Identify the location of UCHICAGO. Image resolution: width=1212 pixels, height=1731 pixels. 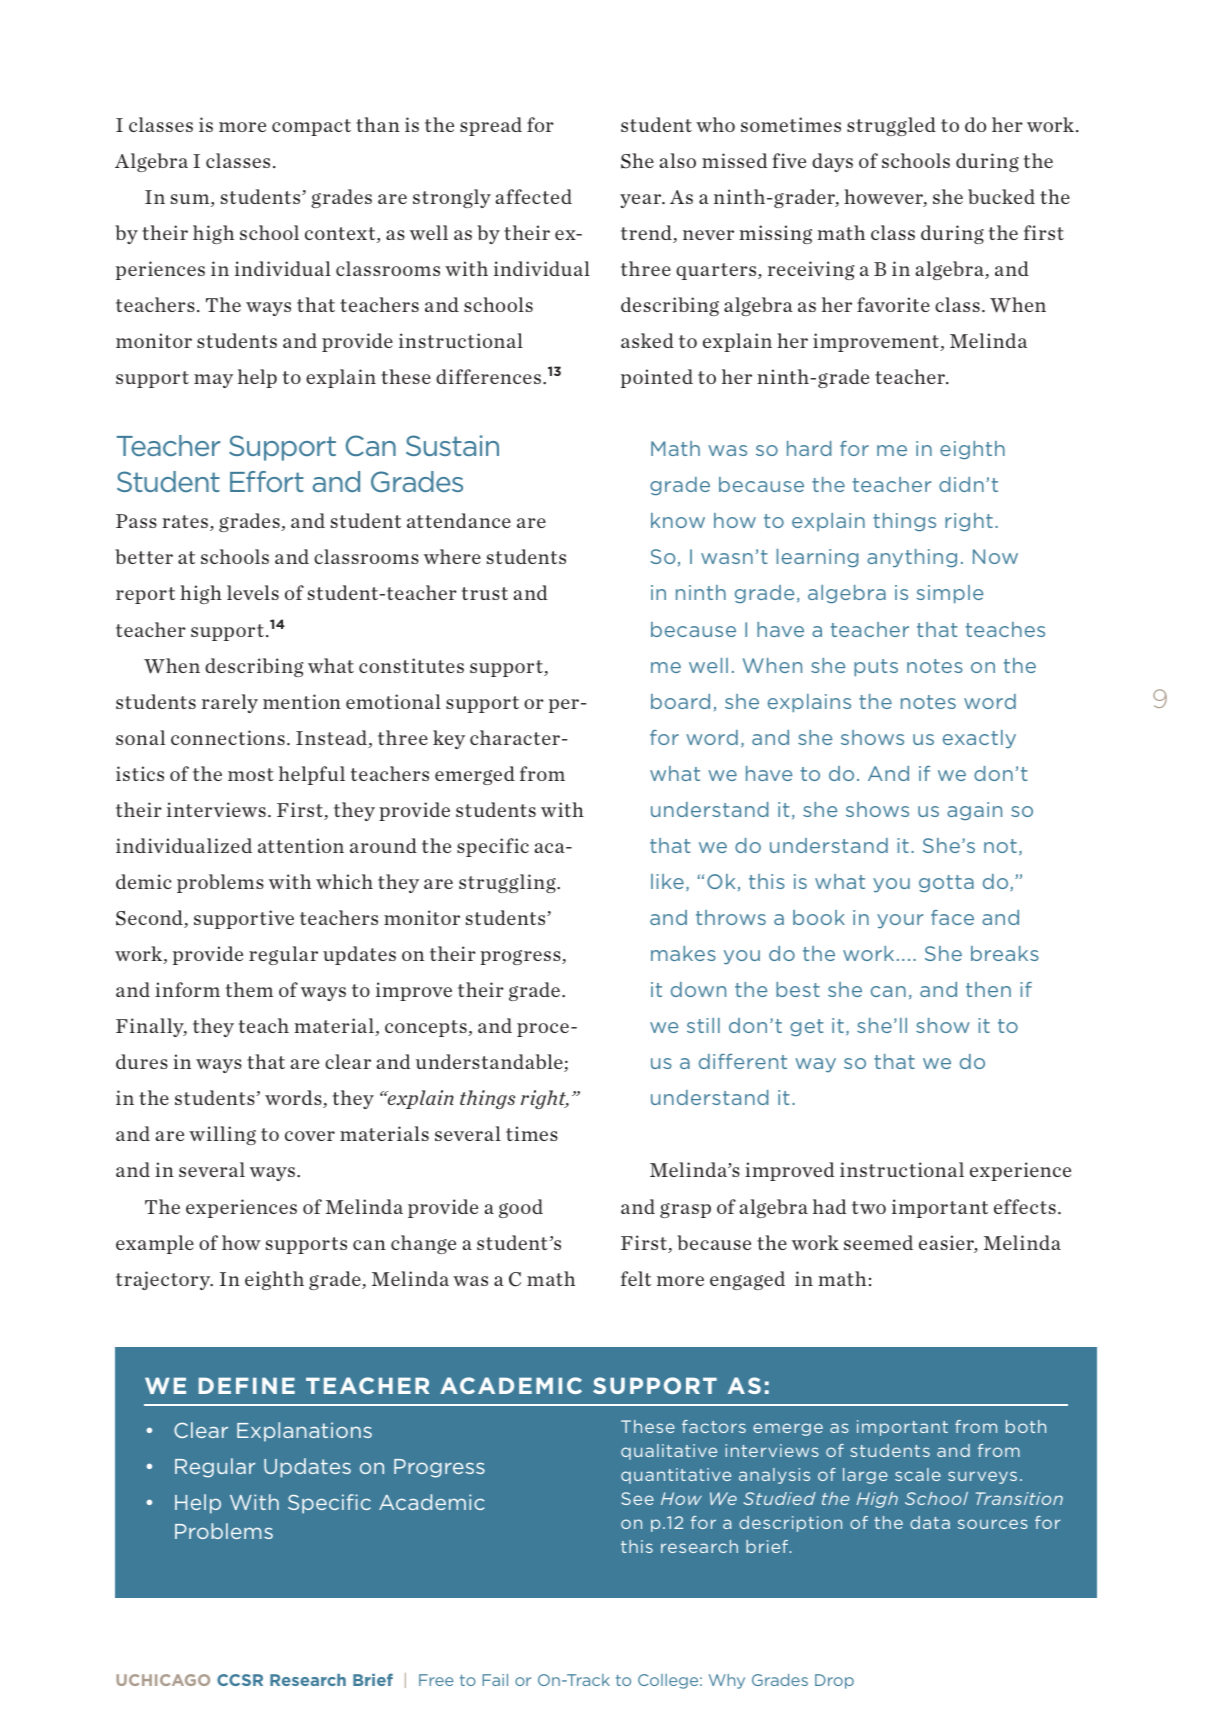
(163, 1680).
